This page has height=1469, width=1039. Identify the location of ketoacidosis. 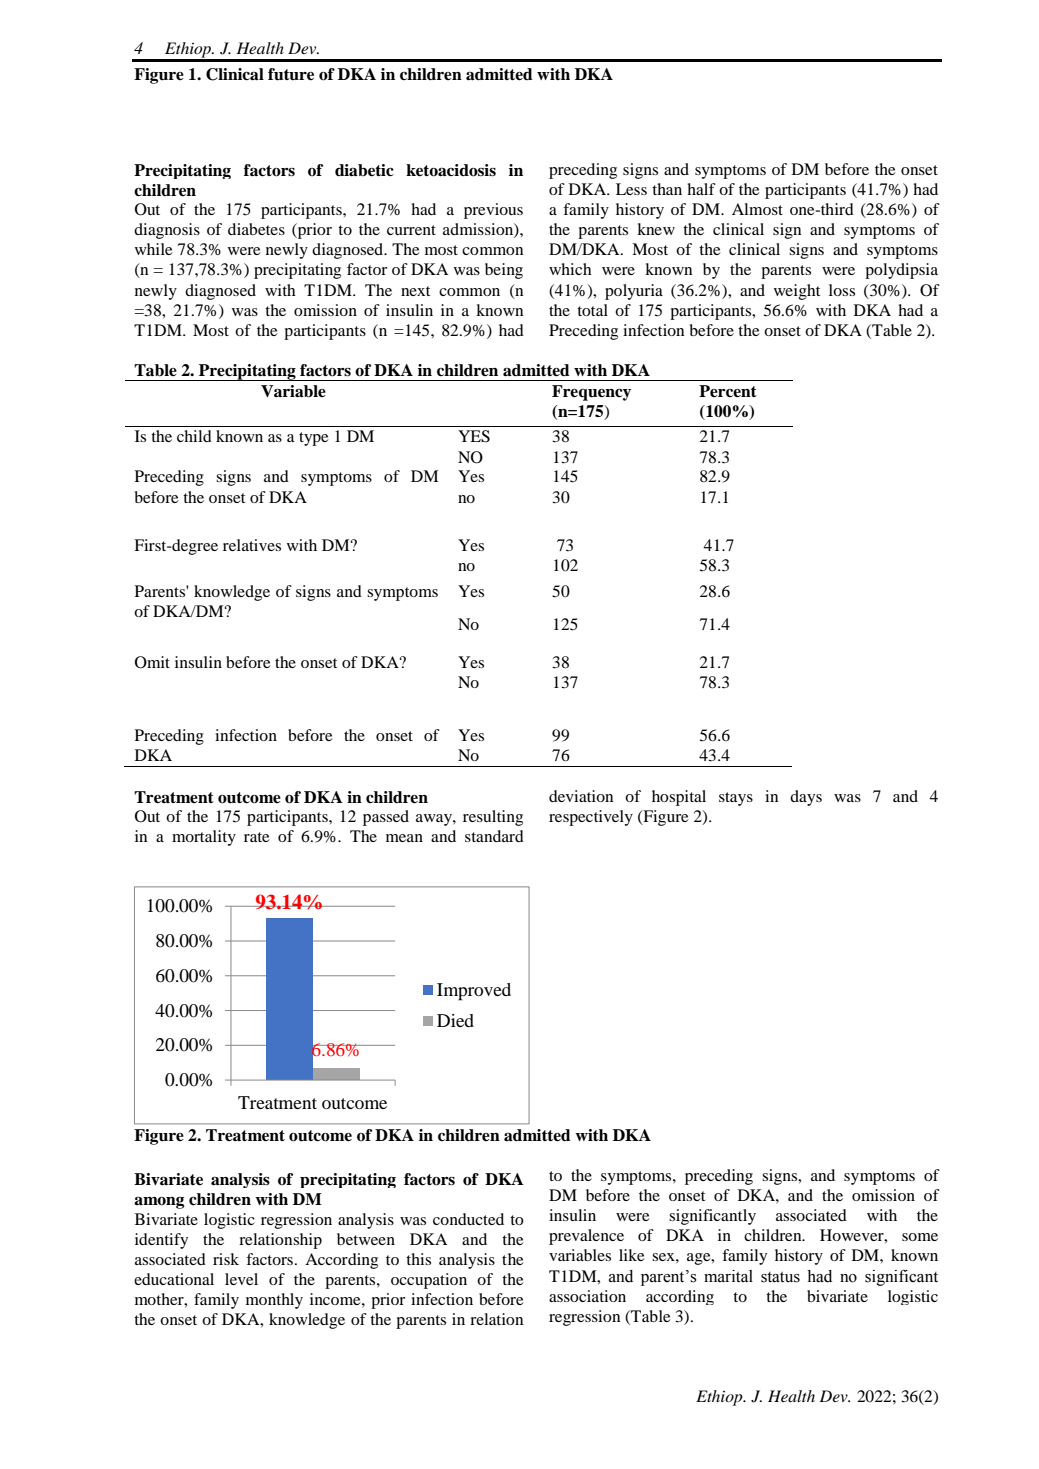
(451, 170).
